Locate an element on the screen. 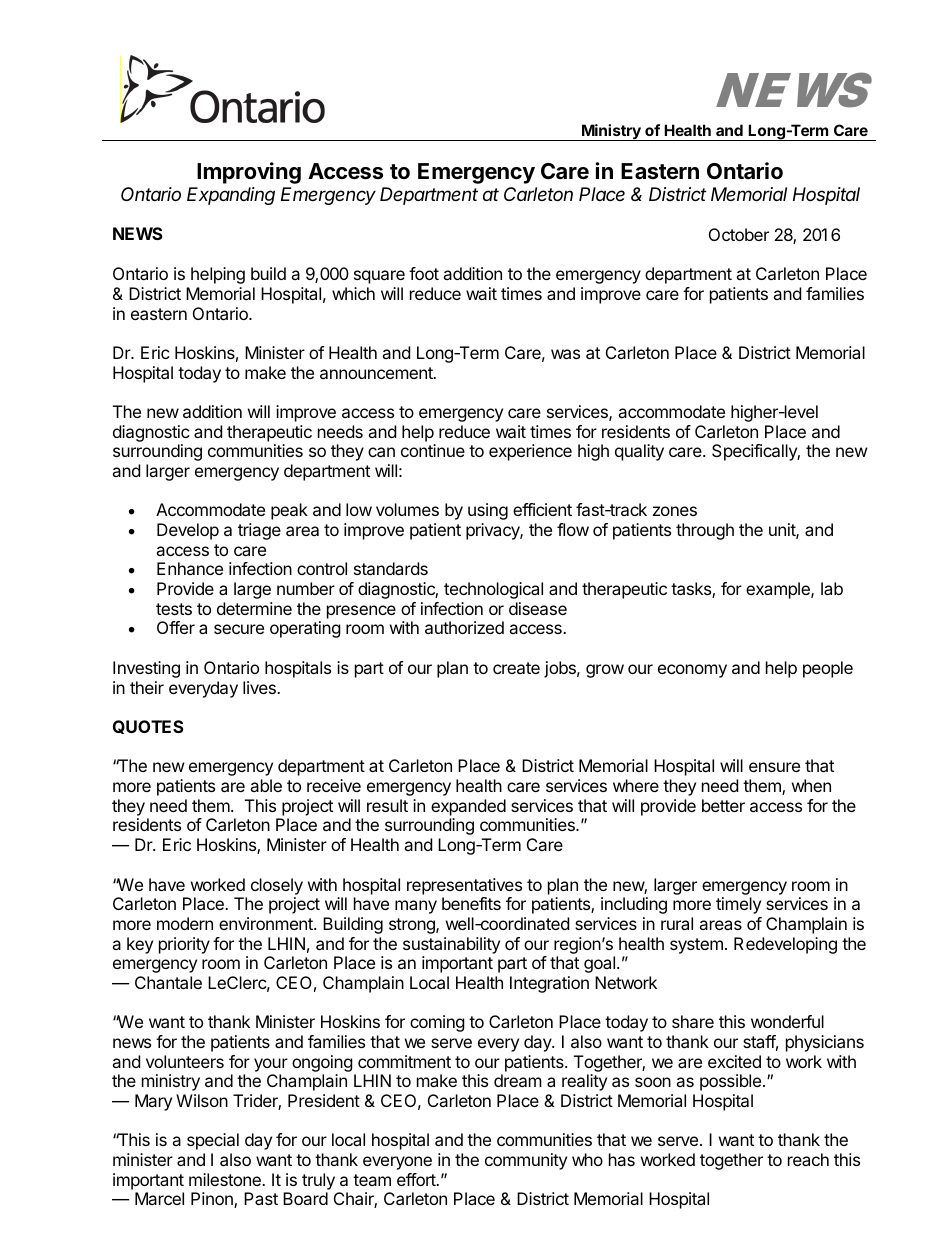 This screenshot has height=1233, width=952. October is located at coordinates (739, 234).
